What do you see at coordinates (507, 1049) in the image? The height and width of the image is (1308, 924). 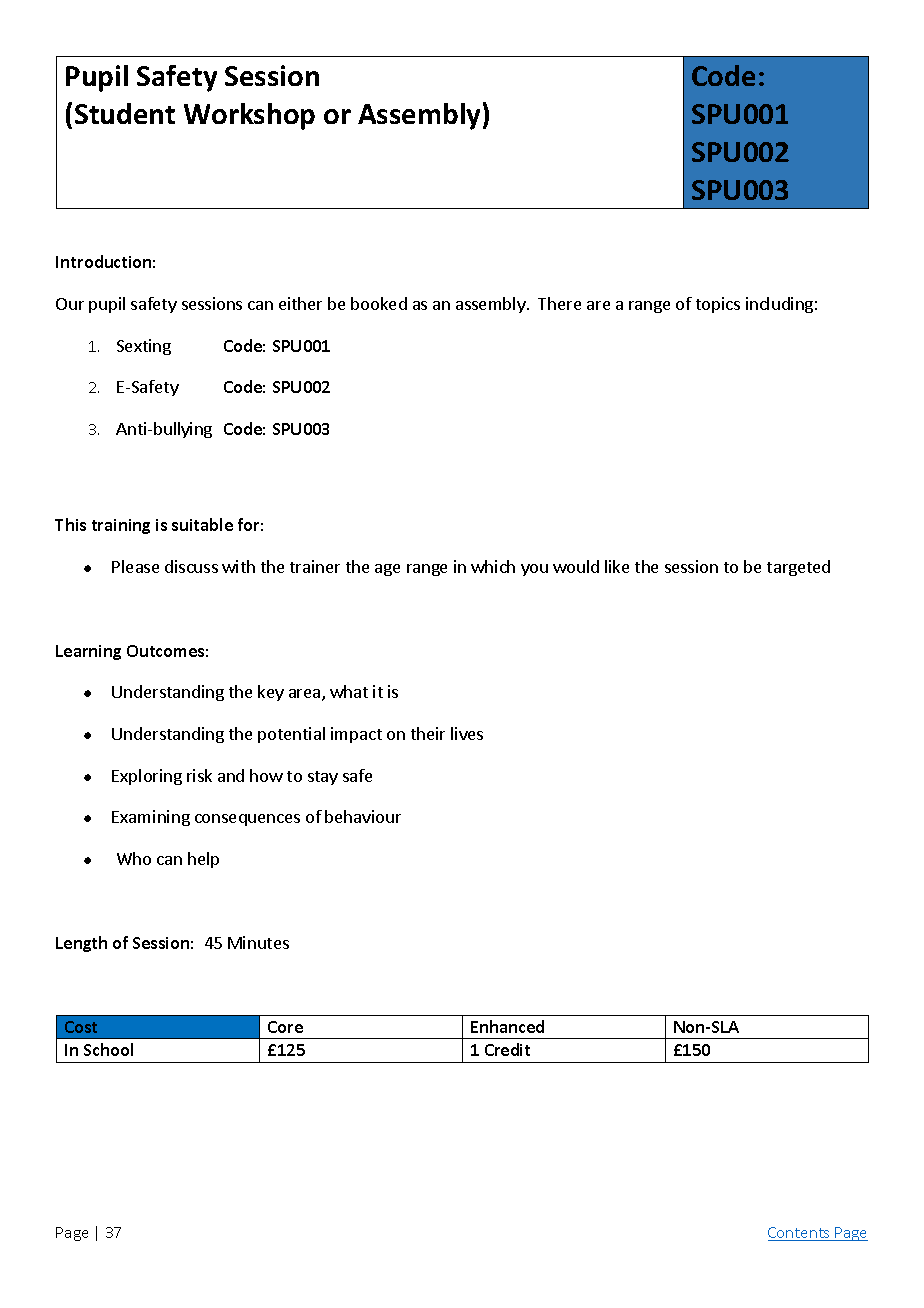 I see `Credit` at bounding box center [507, 1049].
